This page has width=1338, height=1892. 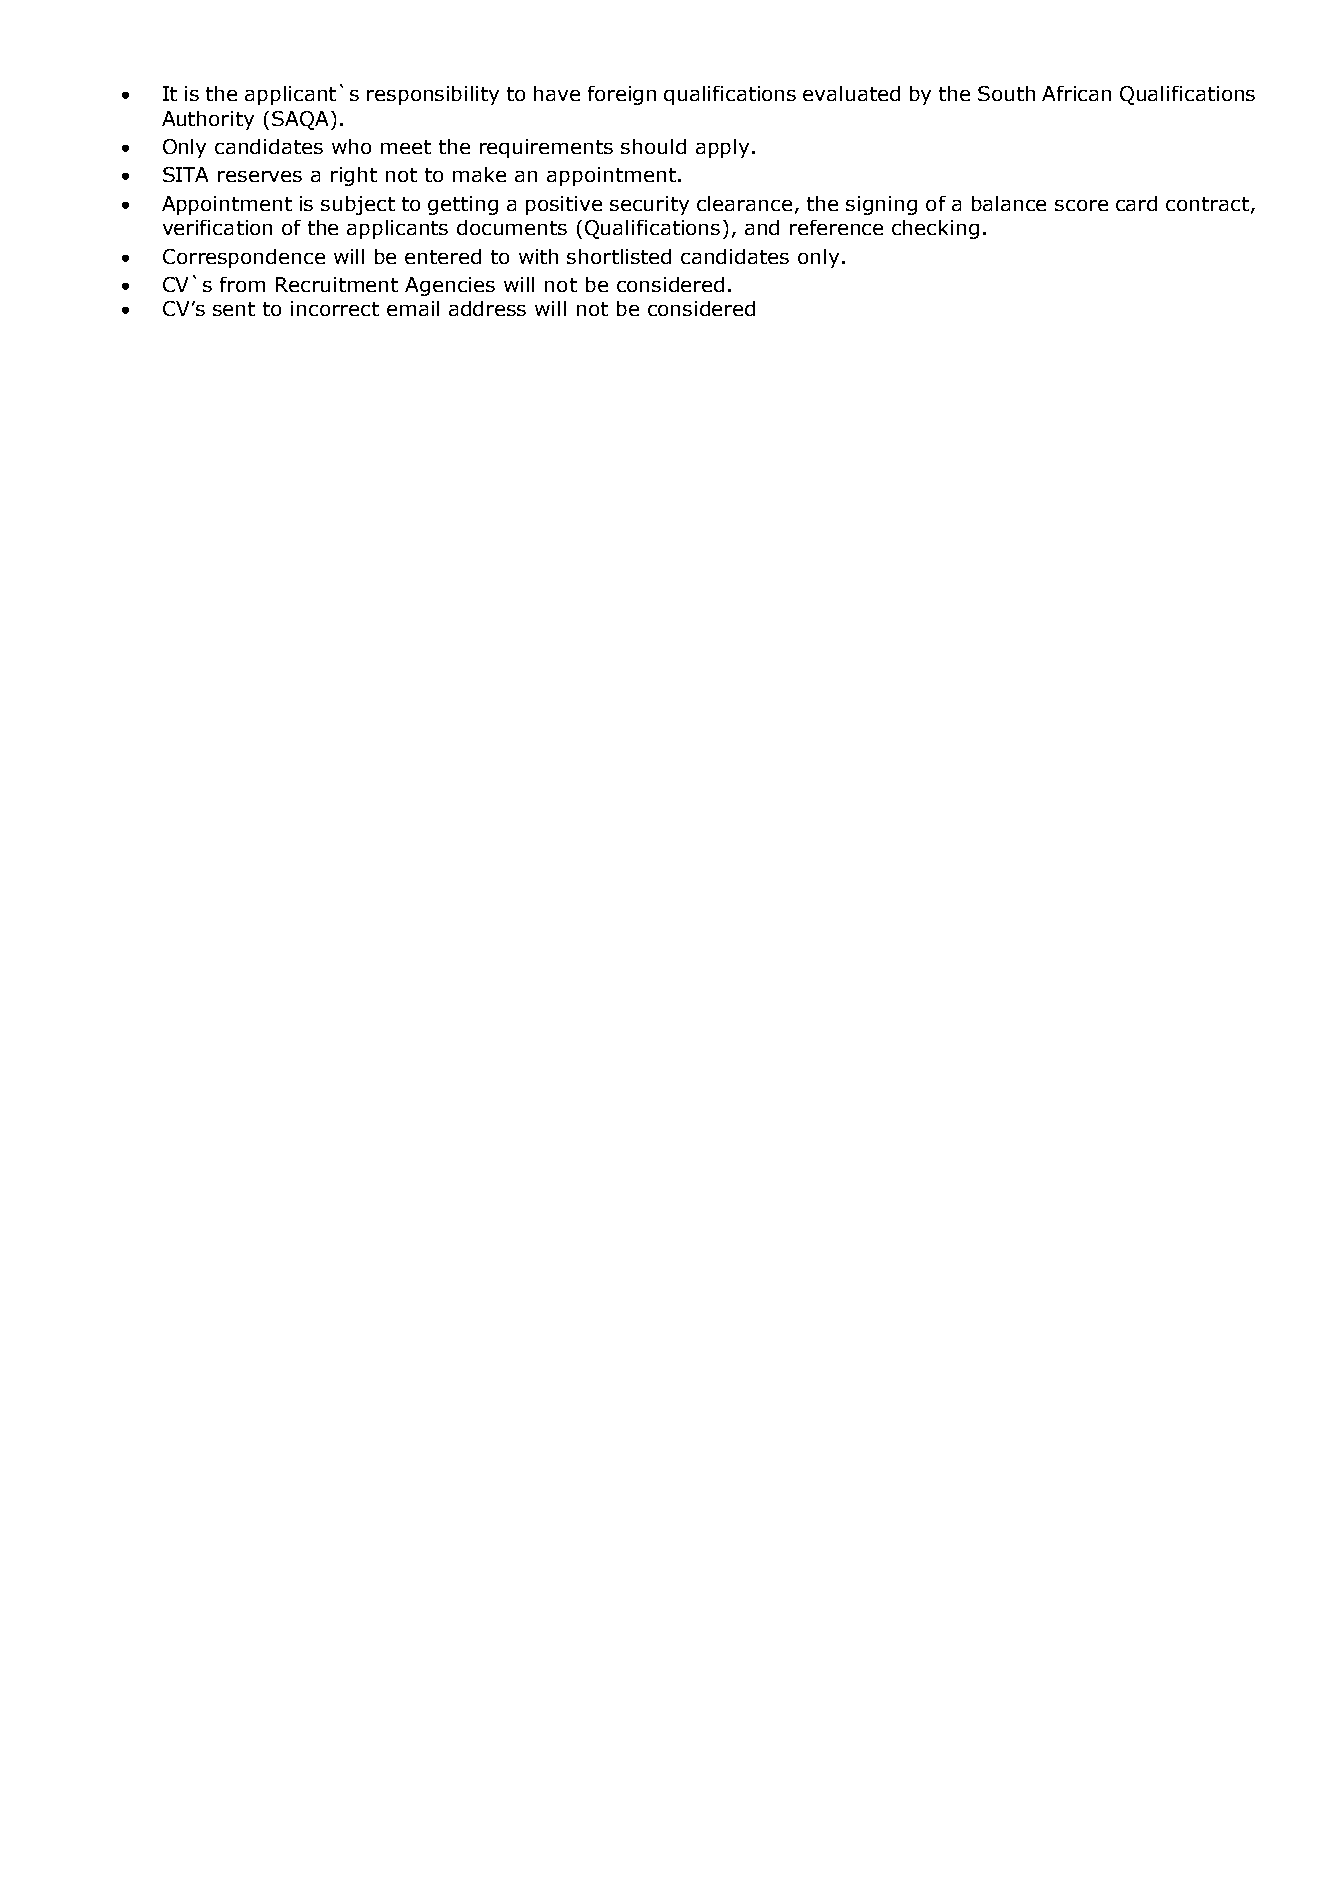 I want to click on should, so click(x=653, y=146).
